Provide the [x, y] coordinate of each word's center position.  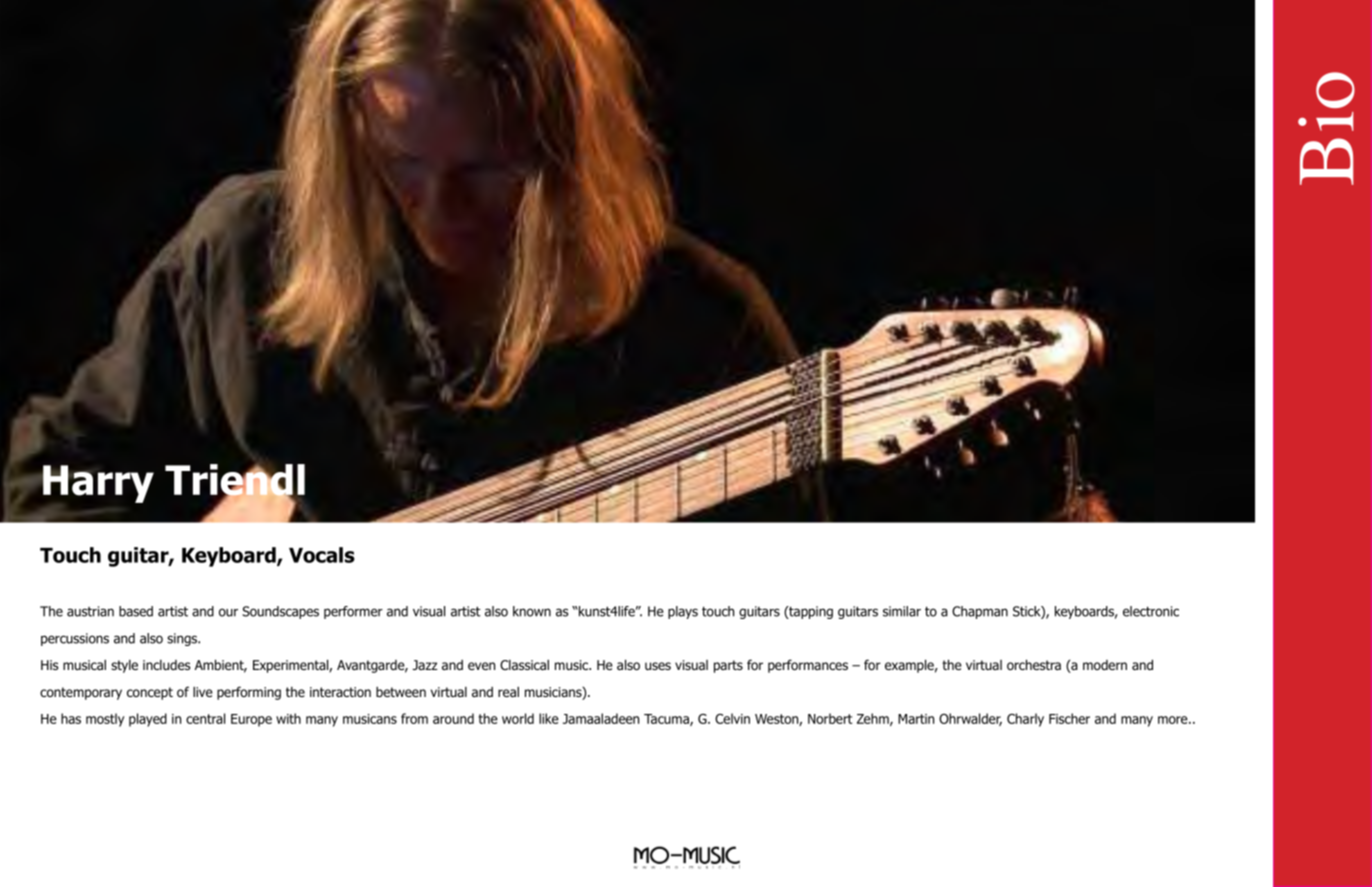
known [532, 611]
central [205, 718]
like [549, 718]
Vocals [322, 555]
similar [902, 611]
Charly [1025, 720]
